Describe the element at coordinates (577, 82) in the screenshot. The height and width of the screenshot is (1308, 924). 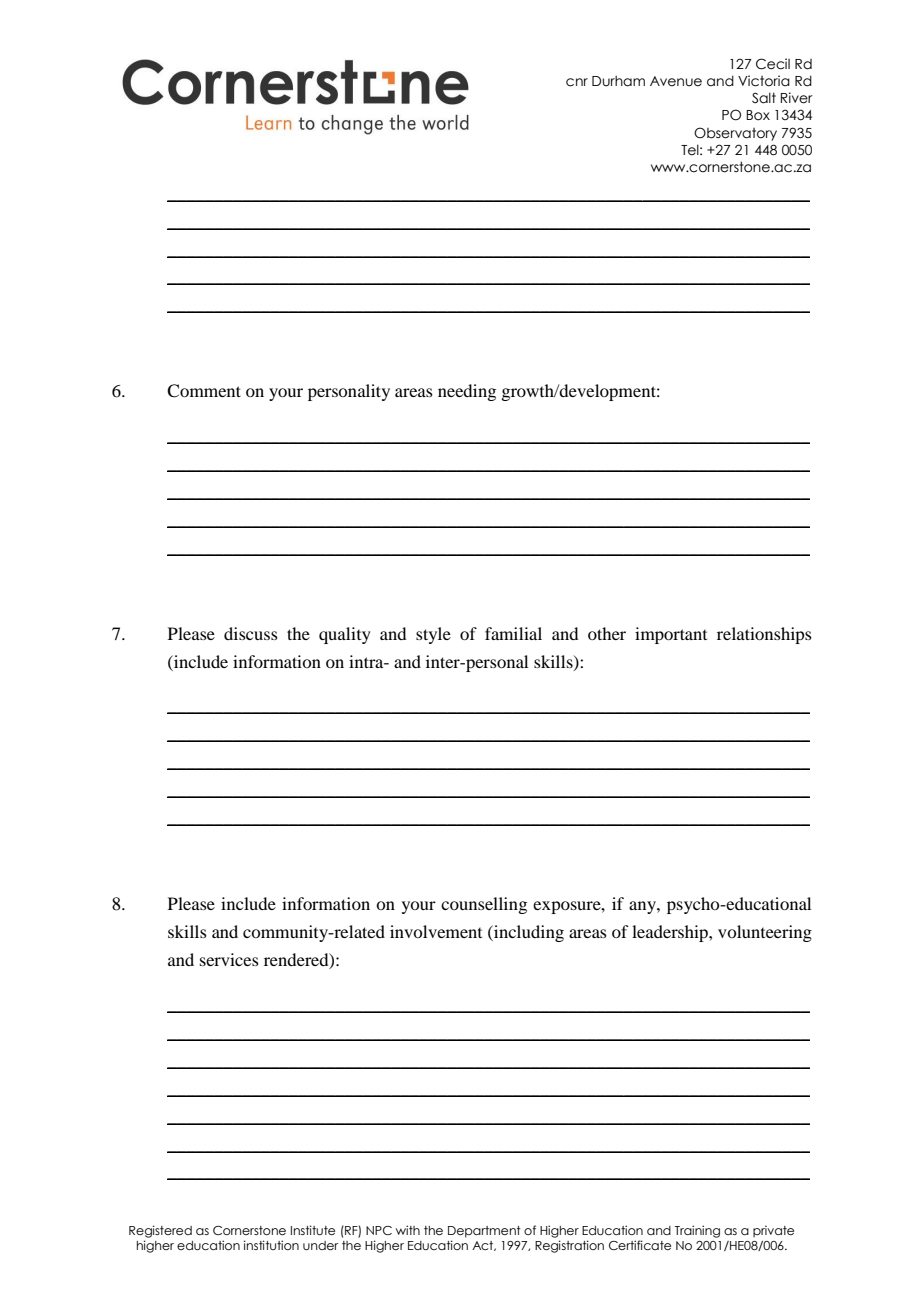
I see `cnr` at that location.
